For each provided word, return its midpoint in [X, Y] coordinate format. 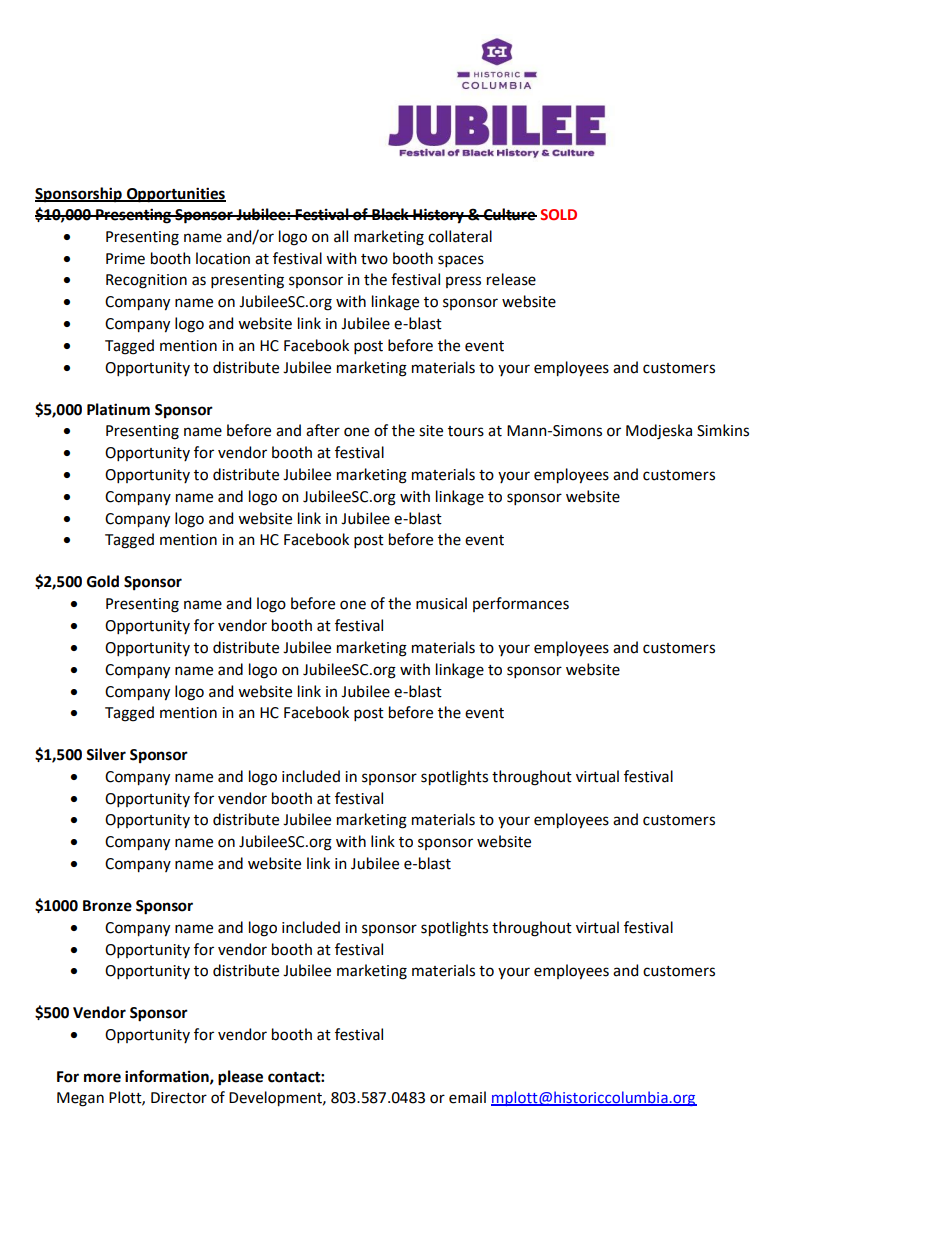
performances [521, 604]
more [102, 1078]
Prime [125, 259]
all [341, 236]
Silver [106, 754]
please [240, 1078]
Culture [509, 214]
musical [441, 603]
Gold [103, 581]
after [323, 430]
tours [466, 431]
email [467, 1097]
